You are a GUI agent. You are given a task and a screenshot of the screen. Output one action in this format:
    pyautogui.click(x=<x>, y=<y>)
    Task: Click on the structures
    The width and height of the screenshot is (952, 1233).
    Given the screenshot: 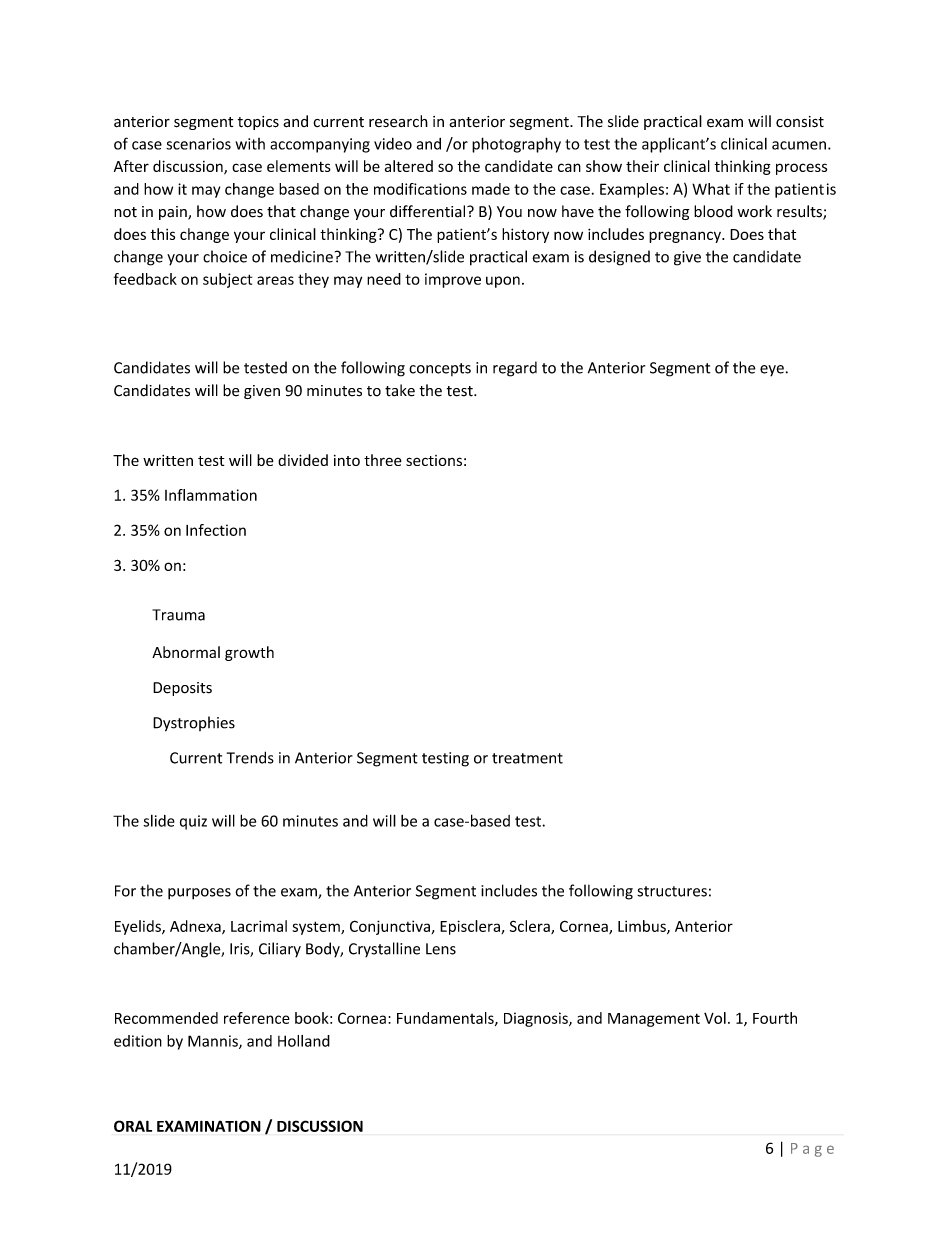 What is the action you would take?
    pyautogui.click(x=672, y=891)
